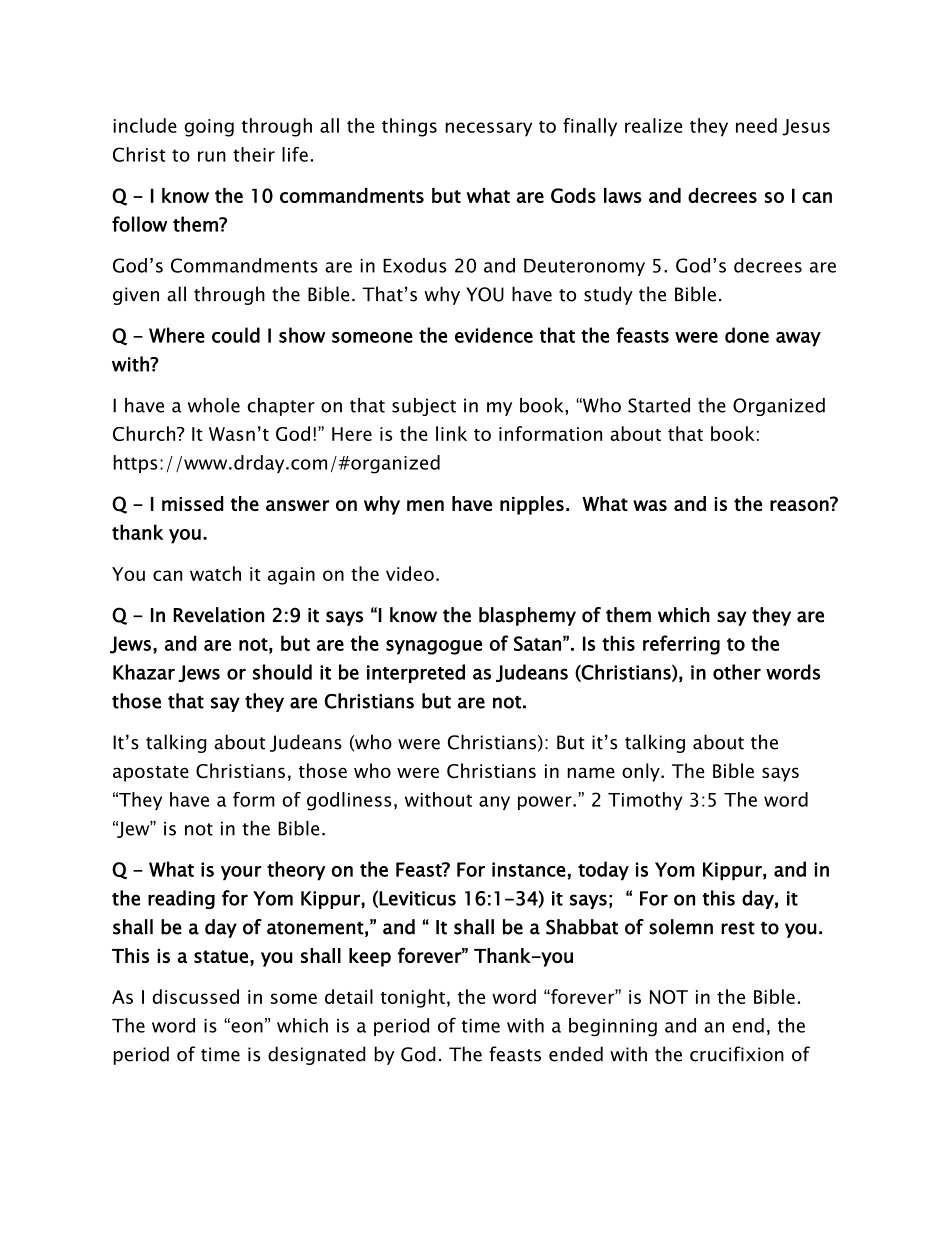  Describe the element at coordinates (488, 129) in the document. I see `necessary` at that location.
